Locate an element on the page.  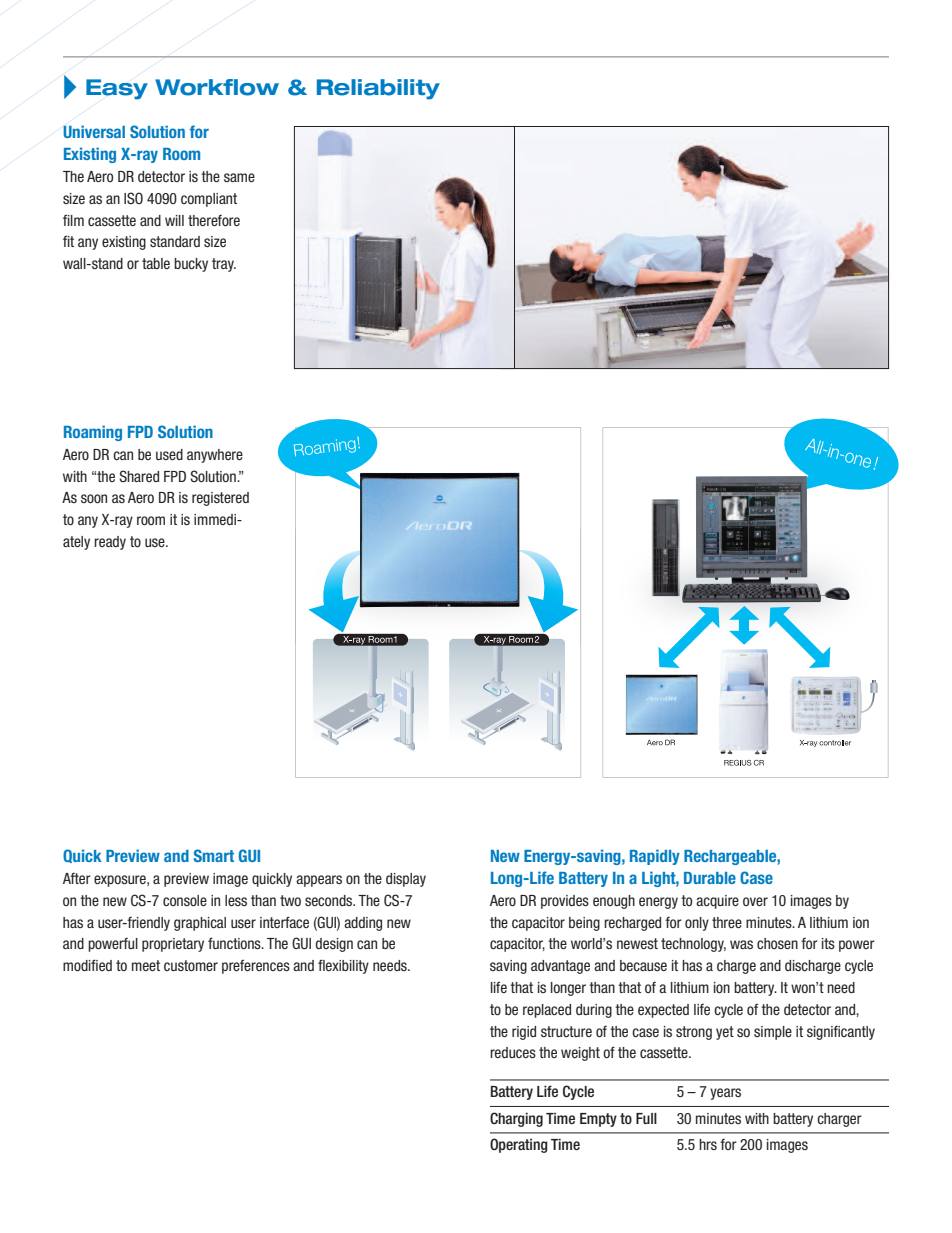
anywhere is located at coordinates (215, 456).
